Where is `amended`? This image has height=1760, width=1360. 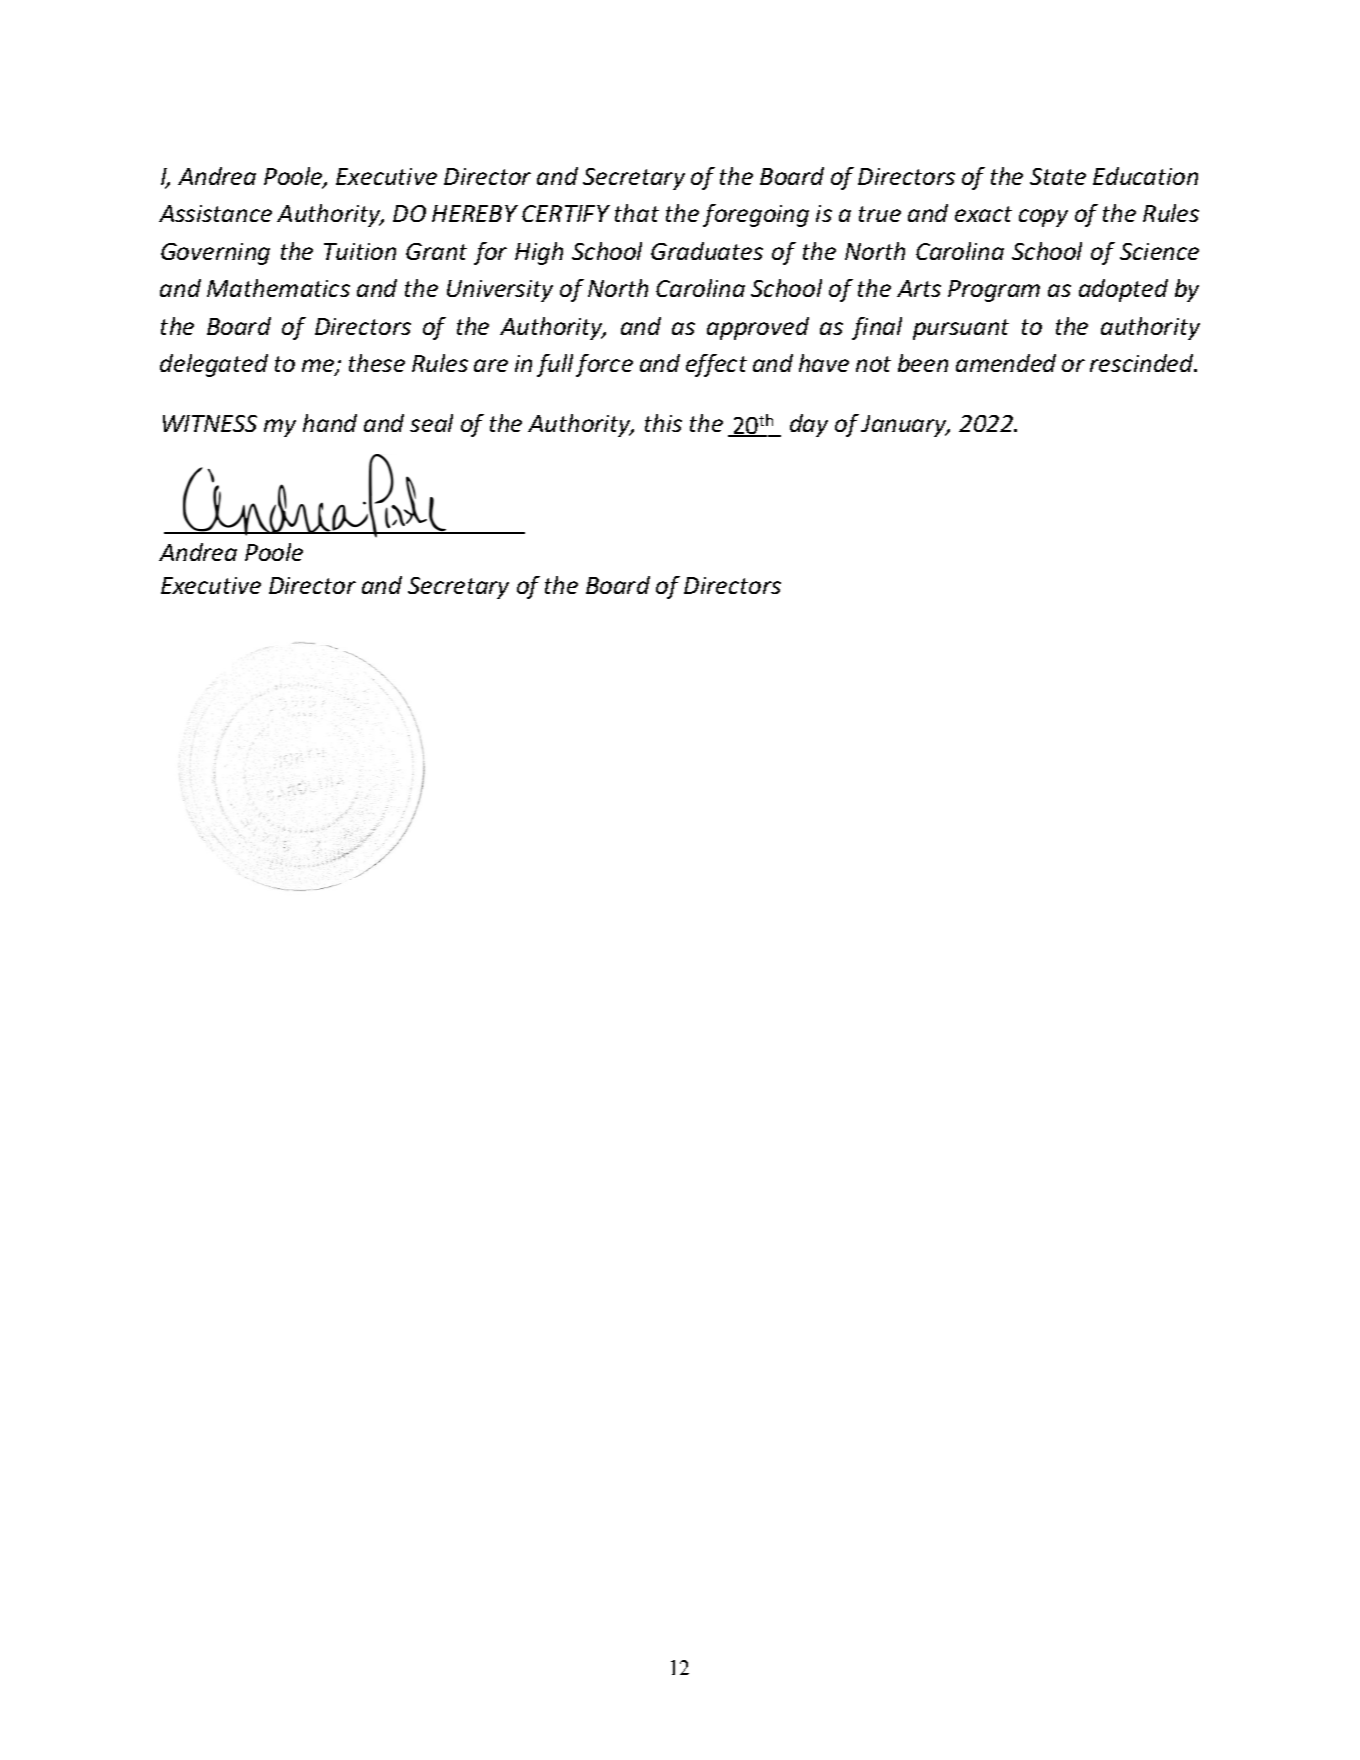
amended is located at coordinates (1006, 363).
